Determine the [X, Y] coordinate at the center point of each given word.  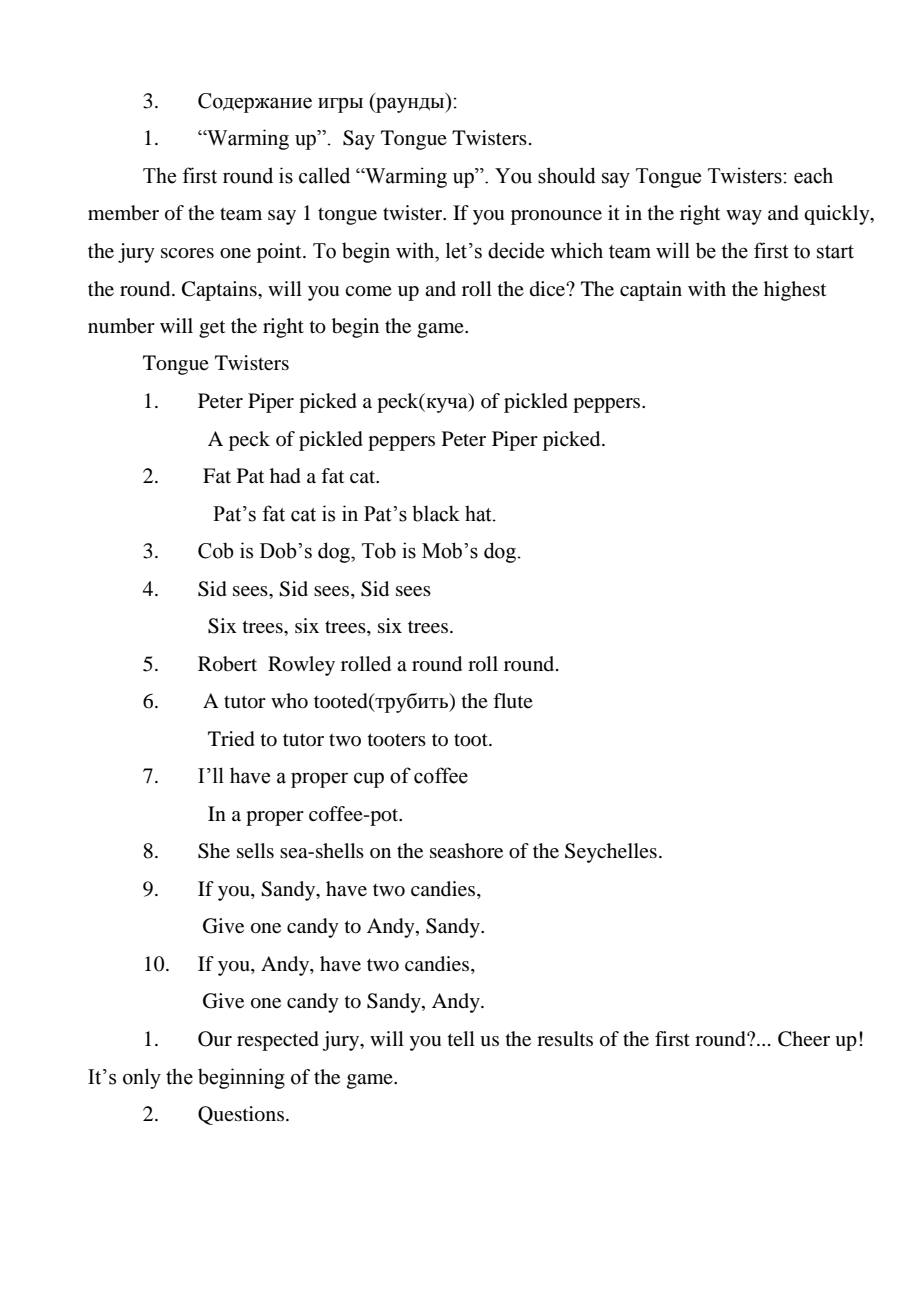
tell [461, 1038]
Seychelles [611, 853]
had [285, 476]
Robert [227, 664]
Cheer [804, 1039]
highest [795, 291]
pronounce [556, 217]
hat [479, 513]
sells [255, 850]
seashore [466, 851]
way [744, 217]
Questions [241, 1115]
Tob [379, 550]
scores [187, 253]
